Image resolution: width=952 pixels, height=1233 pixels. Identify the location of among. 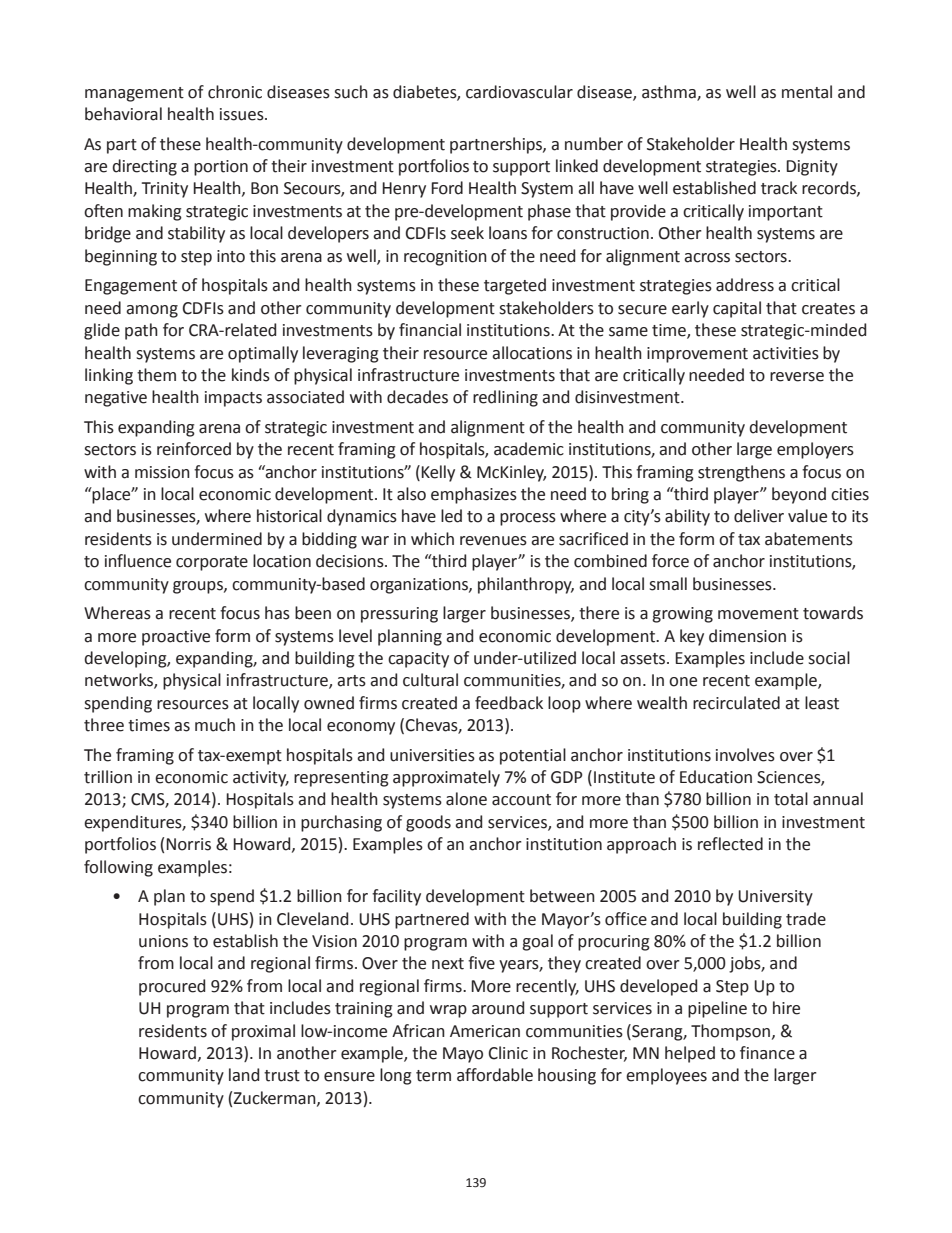
(152, 311).
